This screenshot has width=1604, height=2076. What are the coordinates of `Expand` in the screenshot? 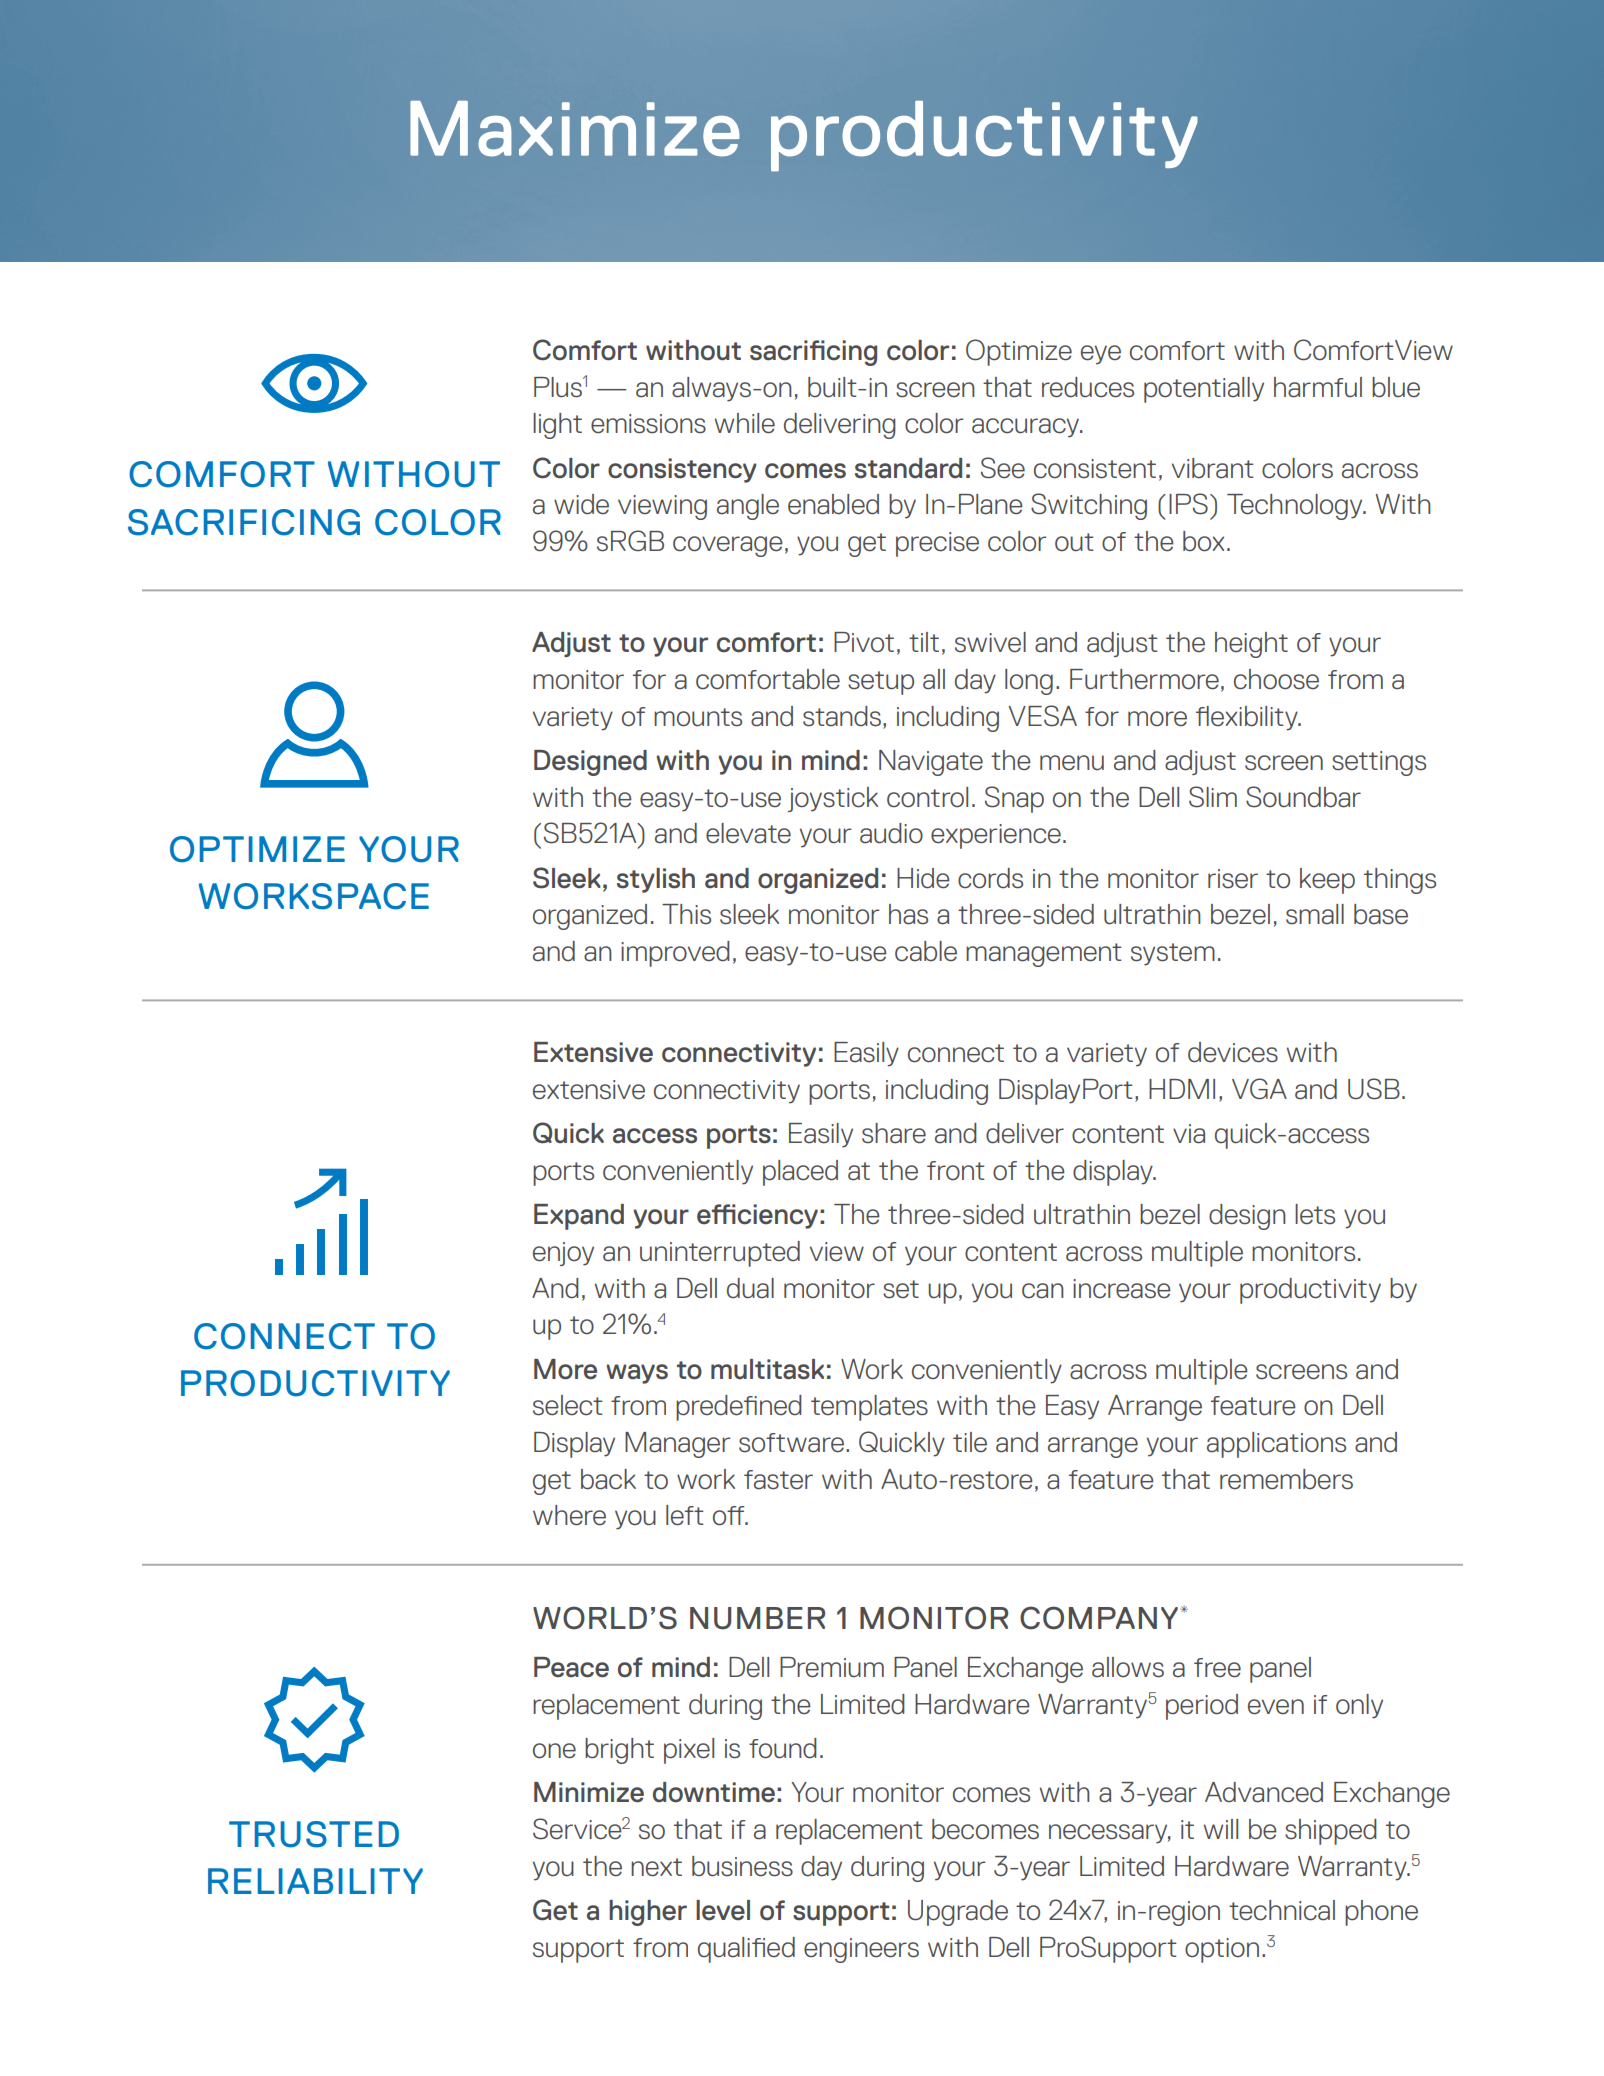 It's located at (579, 1217).
